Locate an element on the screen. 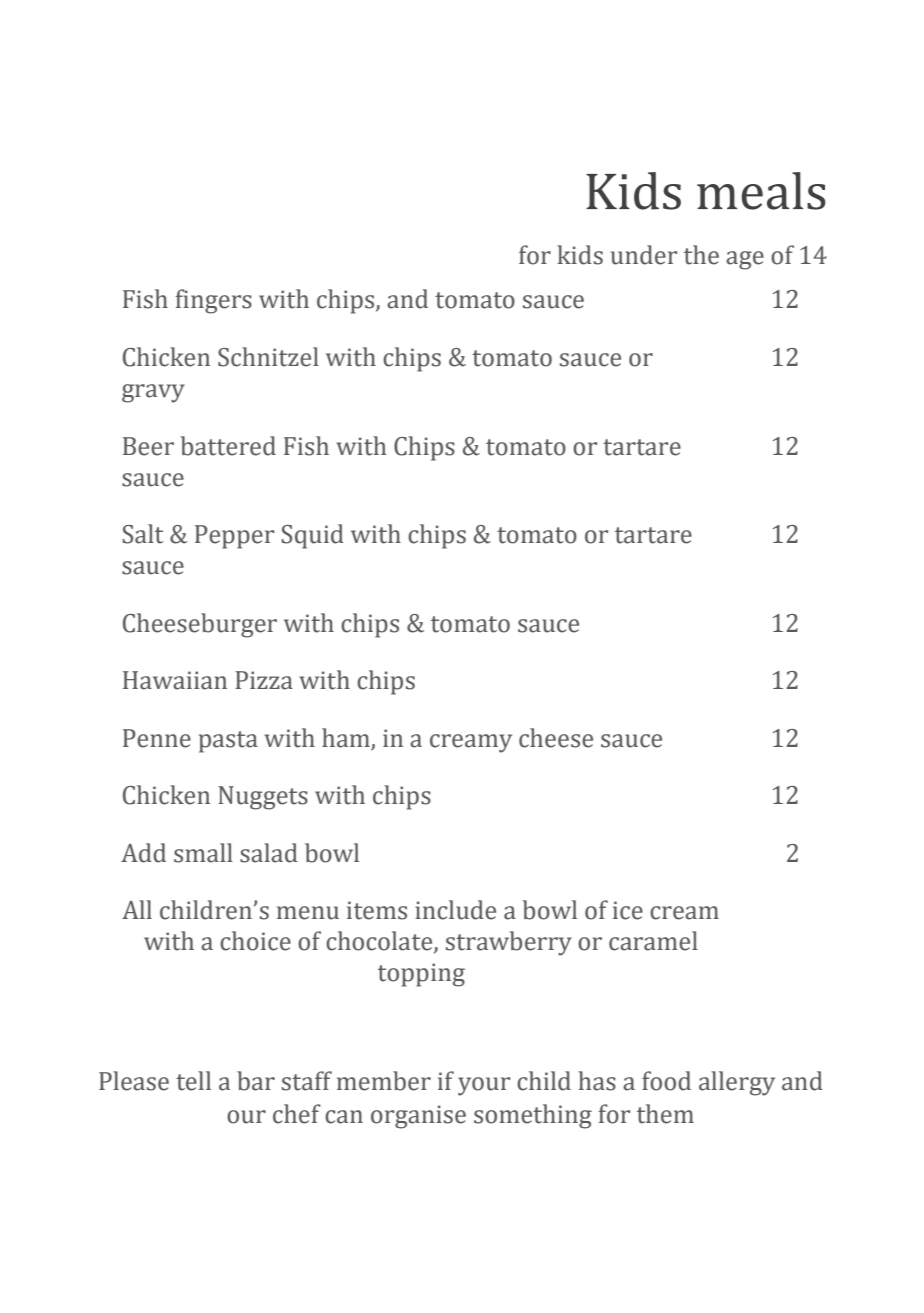  your is located at coordinates (484, 1086).
